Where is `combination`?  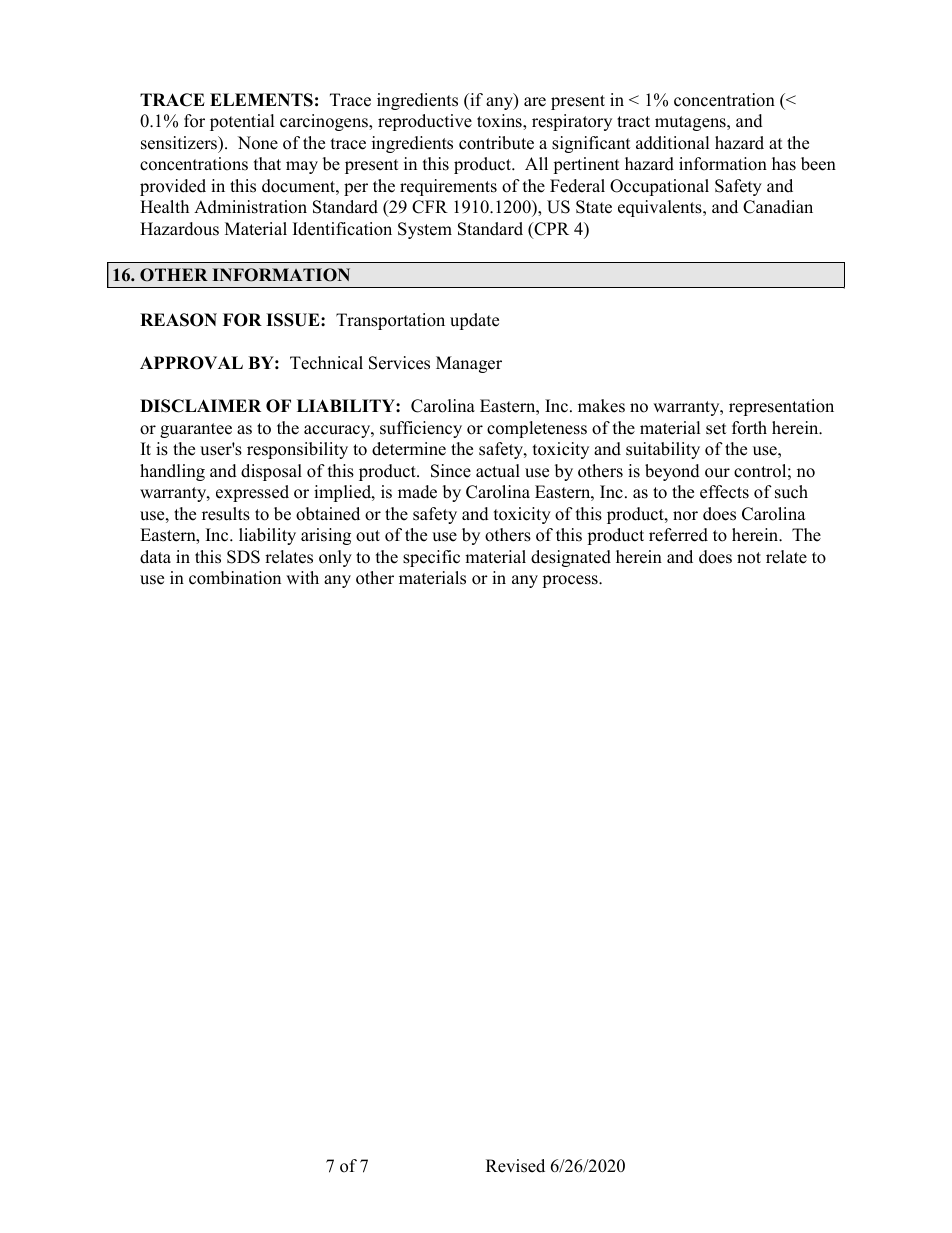
combination is located at coordinates (235, 578).
